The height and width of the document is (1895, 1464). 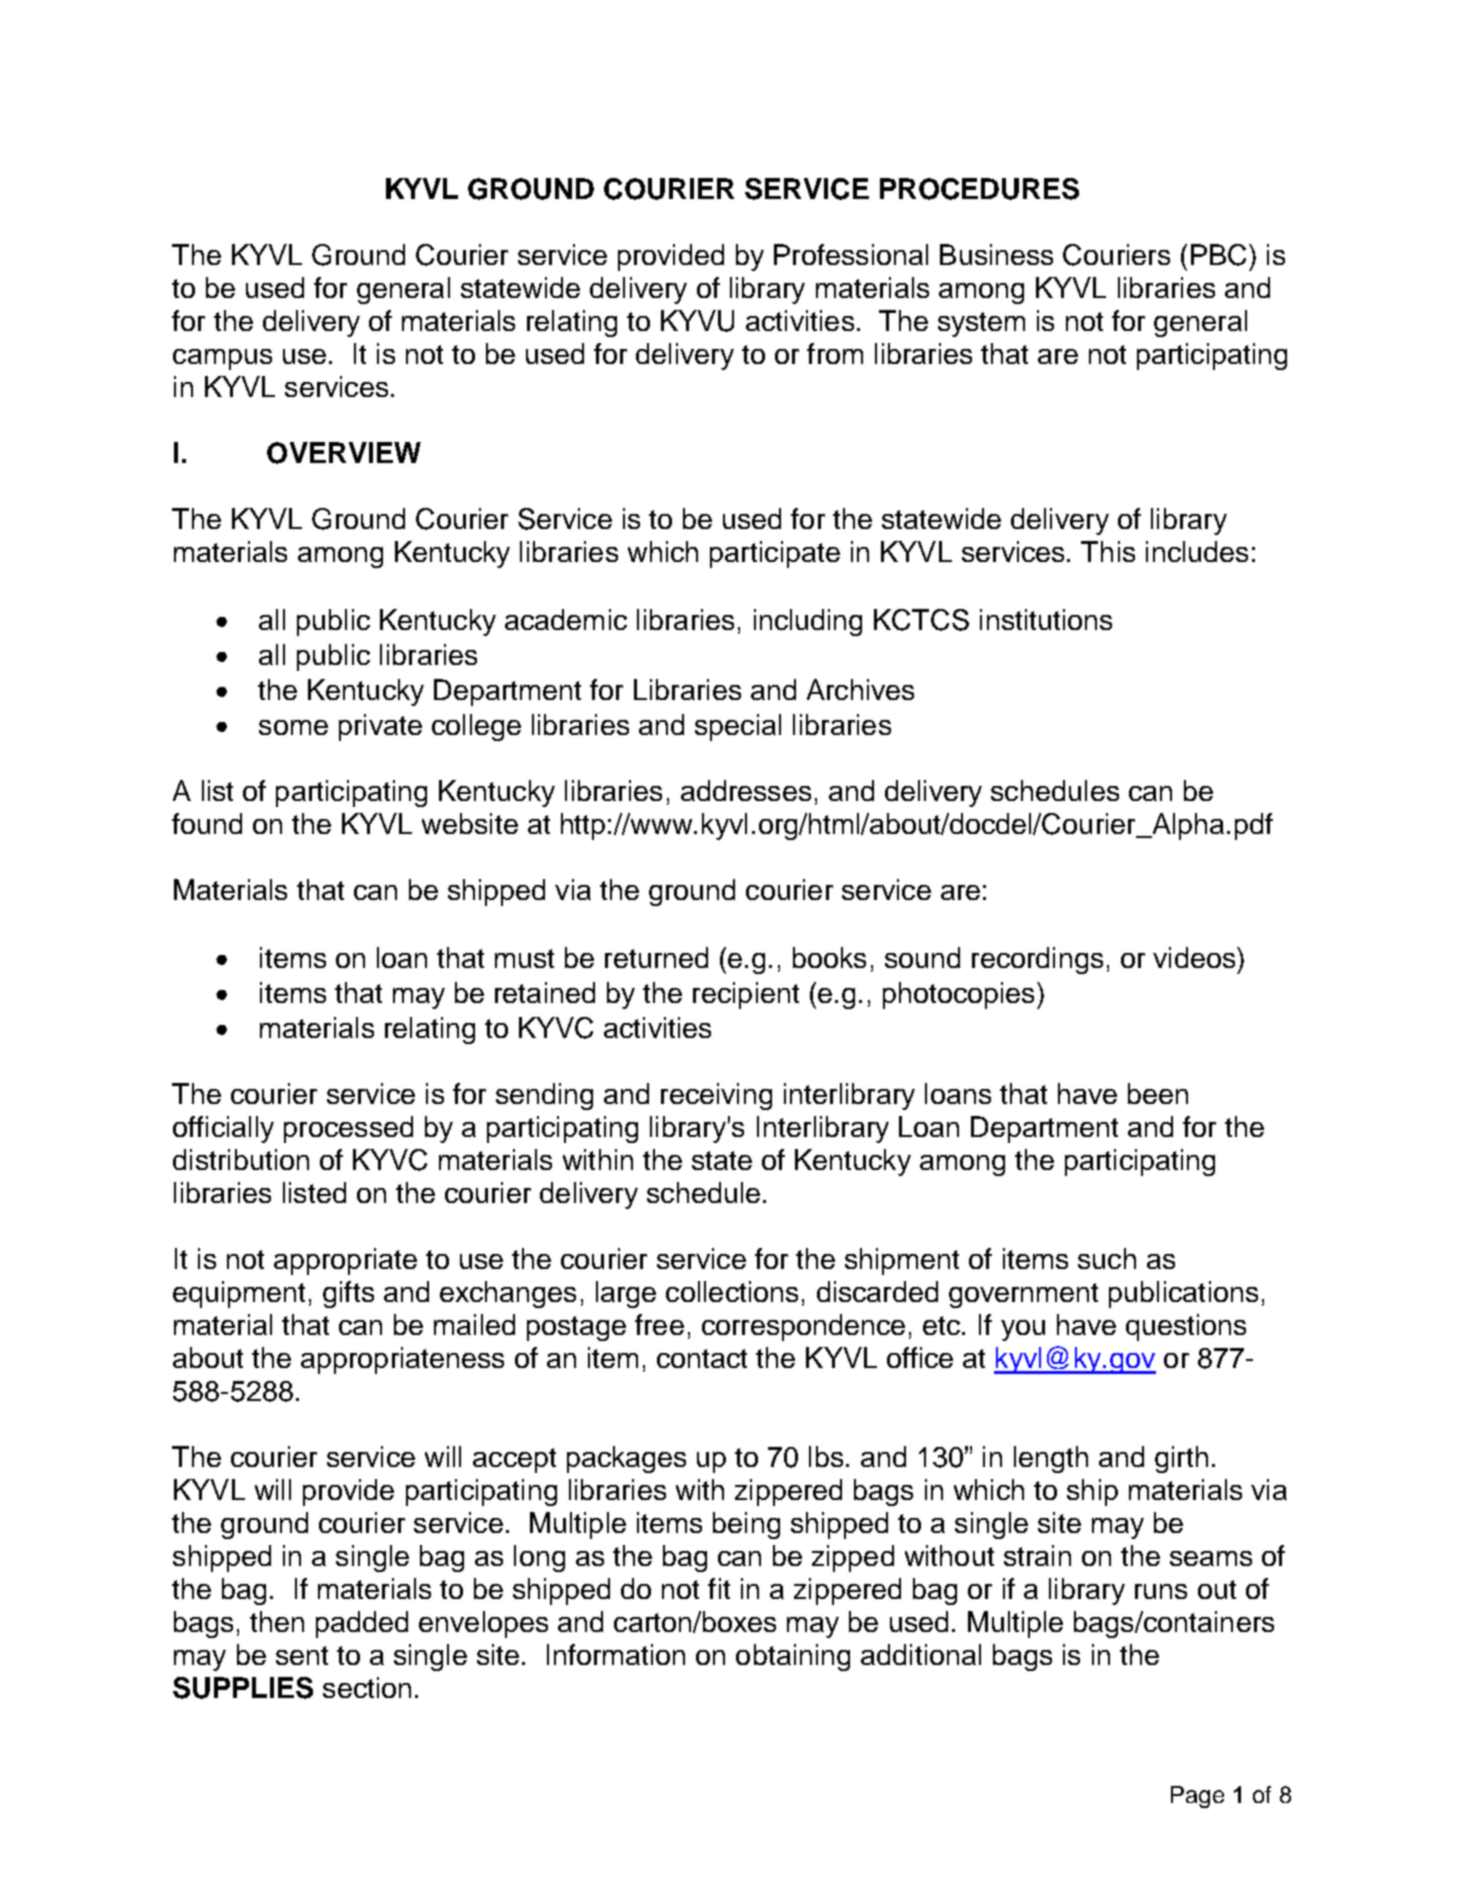 What do you see at coordinates (1023, 1330) in the document?
I see `you` at bounding box center [1023, 1330].
